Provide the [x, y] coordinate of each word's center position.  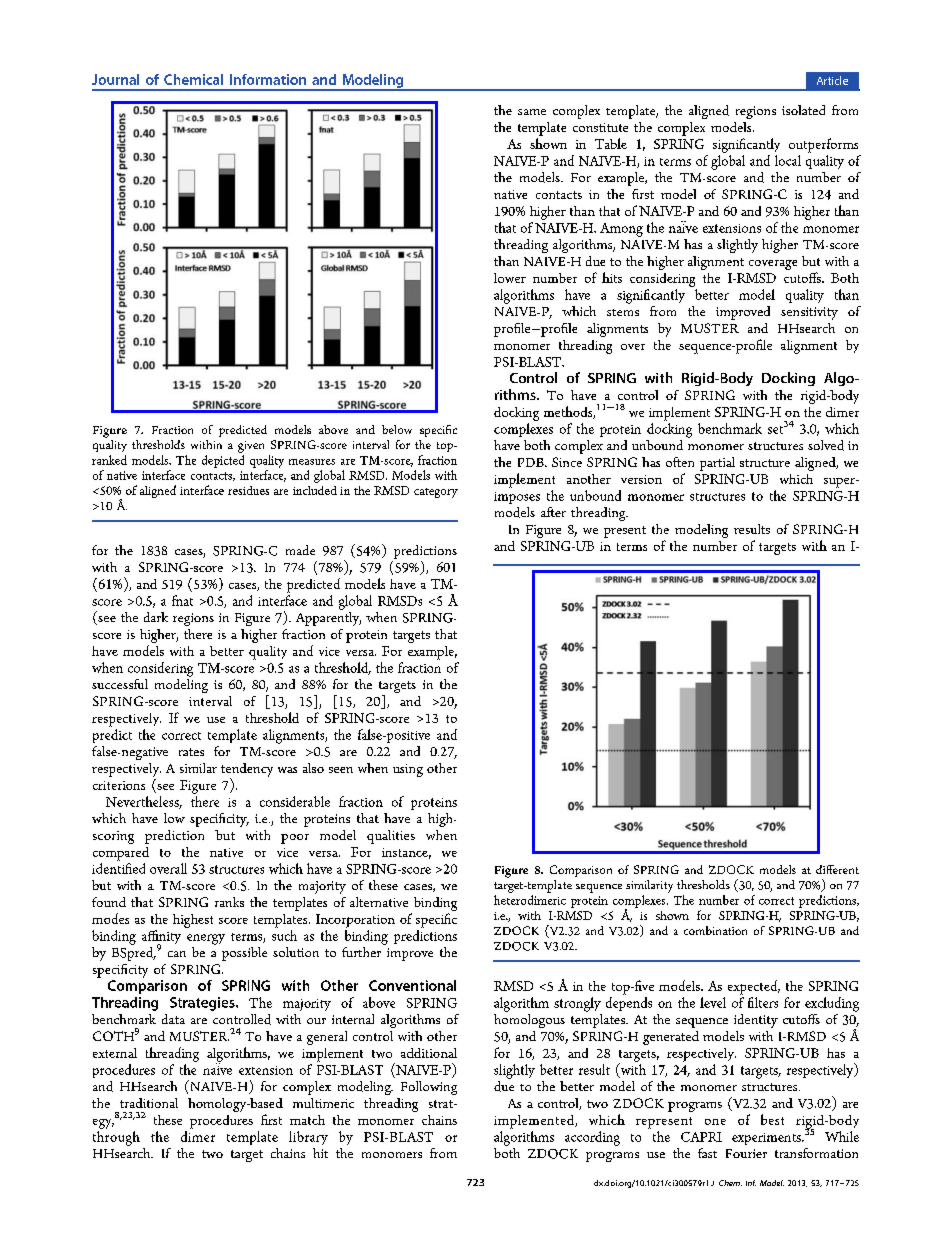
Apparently [328, 617]
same [532, 112]
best [772, 1119]
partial [717, 464]
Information [268, 79]
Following [429, 1088]
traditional [149, 1103]
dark [156, 617]
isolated [803, 110]
